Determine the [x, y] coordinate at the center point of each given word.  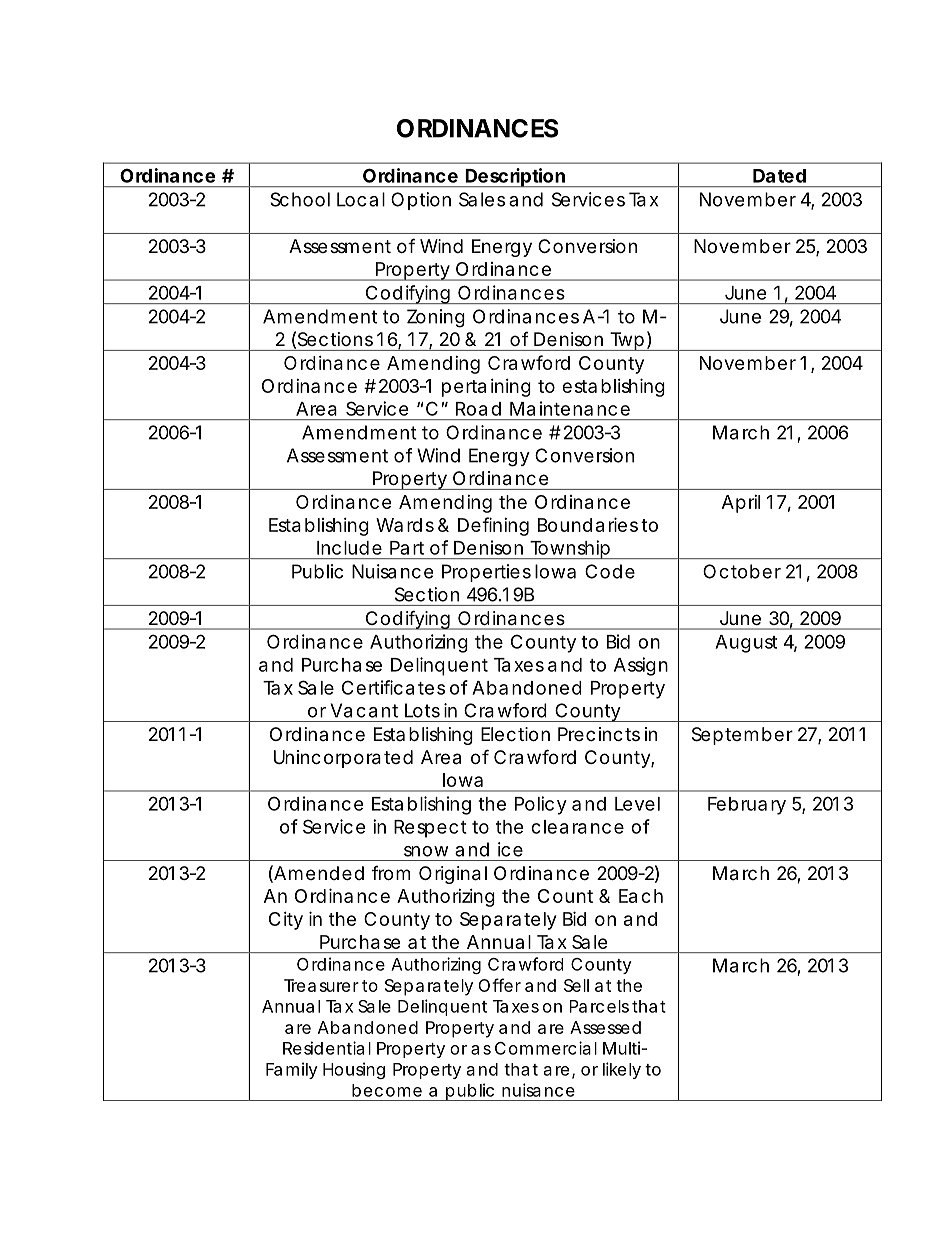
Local [361, 199]
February [747, 806]
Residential [327, 1048]
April [741, 504]
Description [515, 178]
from [391, 873]
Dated [779, 176]
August [746, 644]
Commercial [546, 1048]
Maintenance [570, 408]
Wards [405, 525]
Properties [486, 573]
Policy [541, 805]
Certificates [393, 687]
